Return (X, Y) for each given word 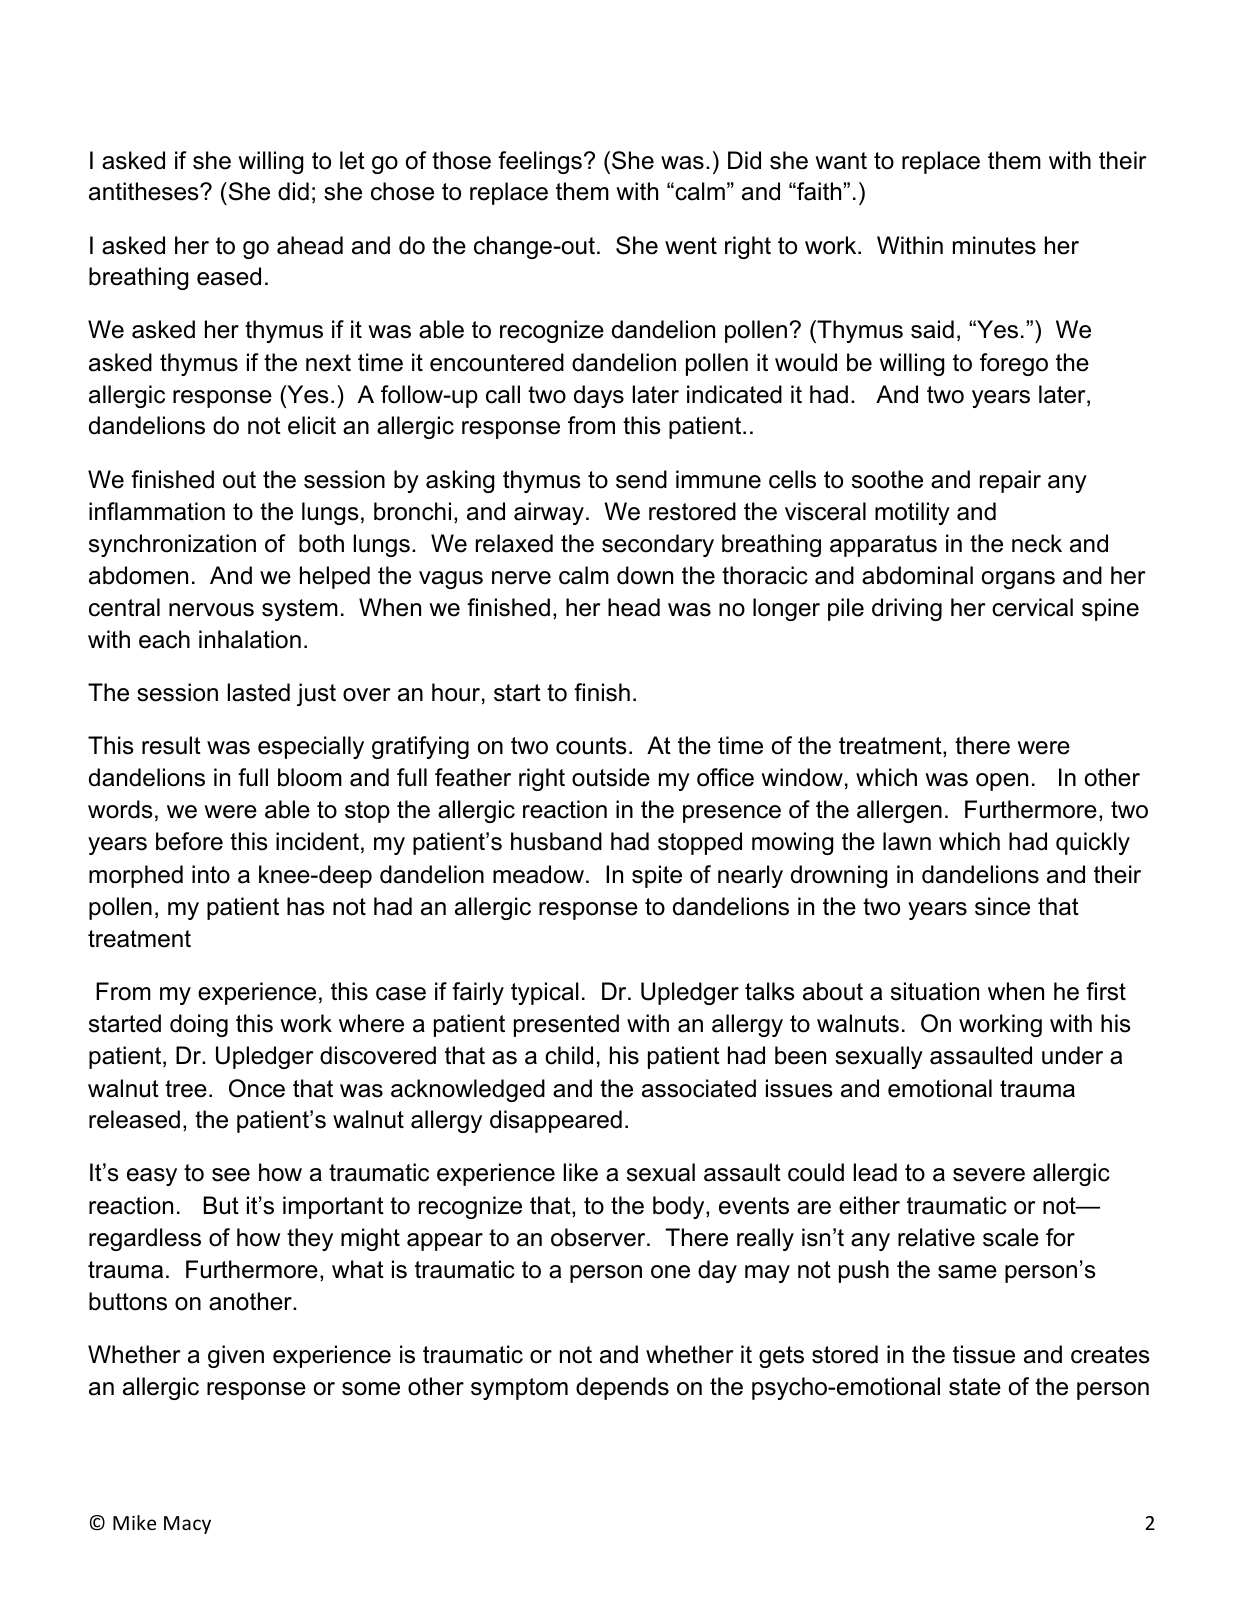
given (236, 1356)
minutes (994, 245)
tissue (984, 1354)
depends (622, 1388)
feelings (540, 162)
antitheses (145, 191)
